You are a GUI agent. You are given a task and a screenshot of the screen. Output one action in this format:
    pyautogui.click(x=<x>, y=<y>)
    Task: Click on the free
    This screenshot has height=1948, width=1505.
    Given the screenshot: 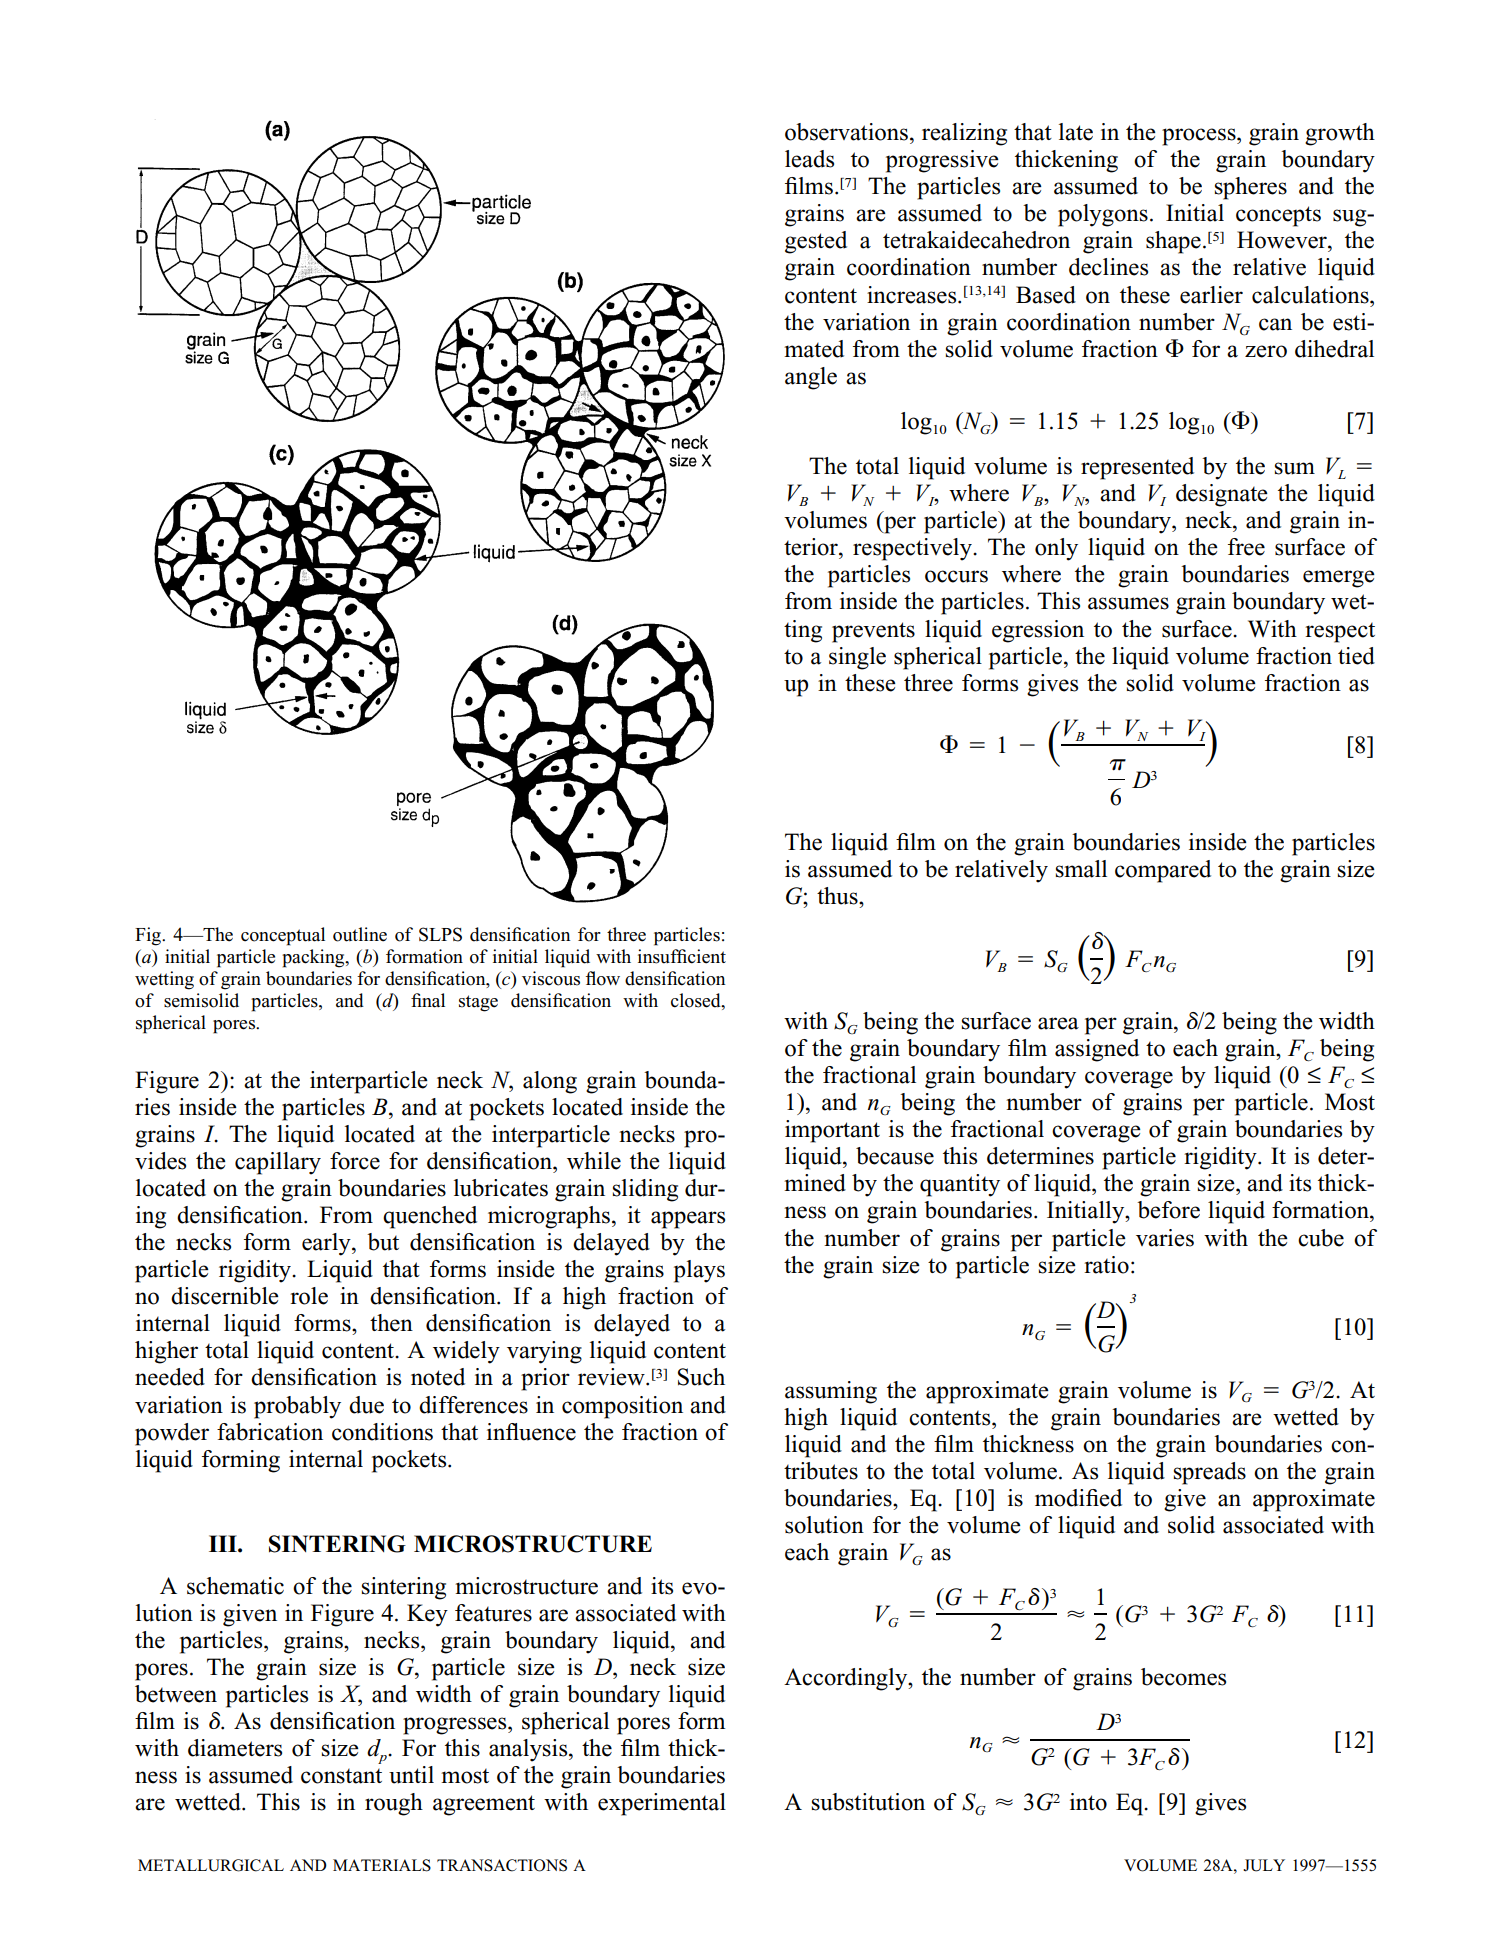 What is the action you would take?
    pyautogui.click(x=1246, y=547)
